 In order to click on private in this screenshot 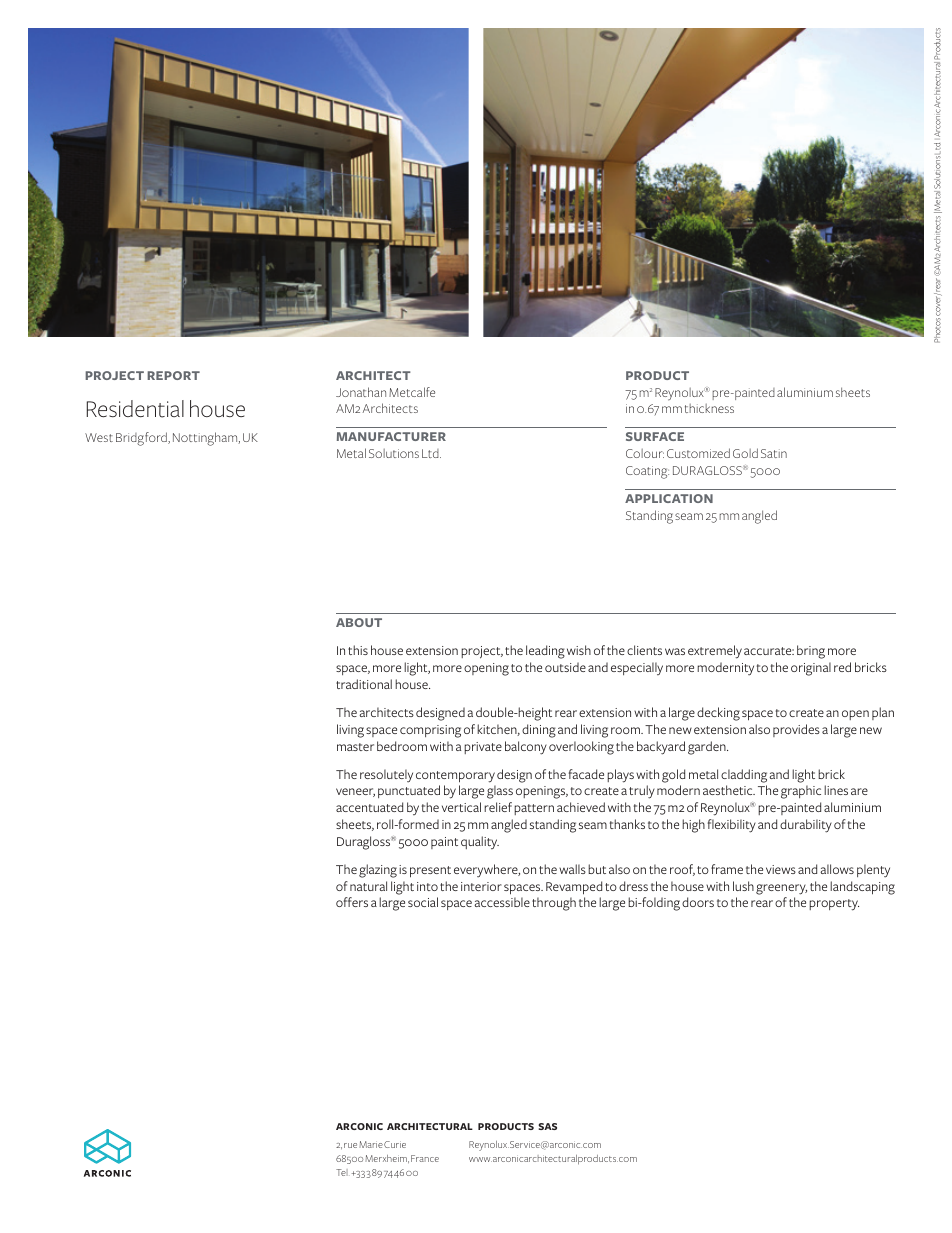, I will do `click(483, 748)`.
